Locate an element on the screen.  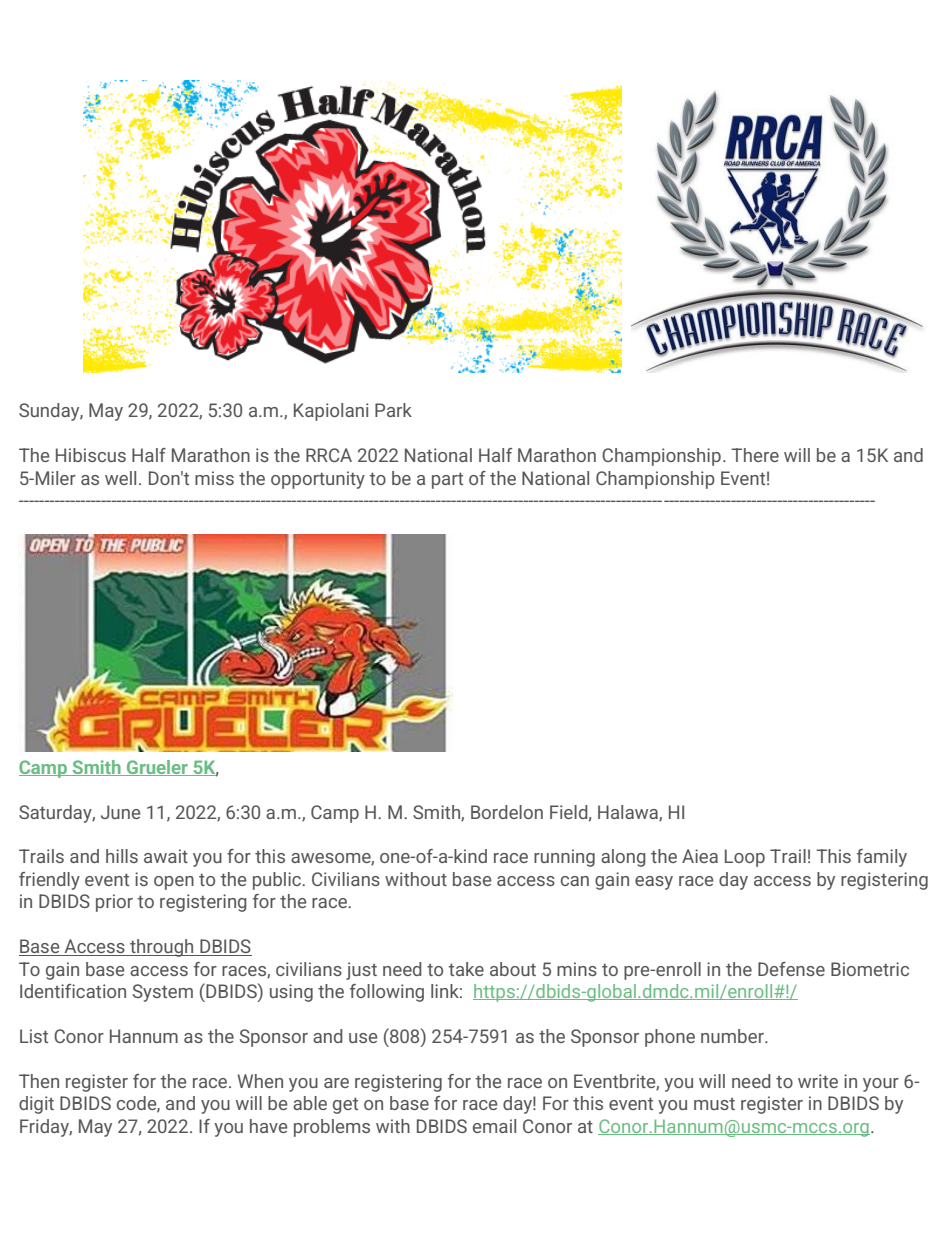
well is located at coordinates (120, 478).
